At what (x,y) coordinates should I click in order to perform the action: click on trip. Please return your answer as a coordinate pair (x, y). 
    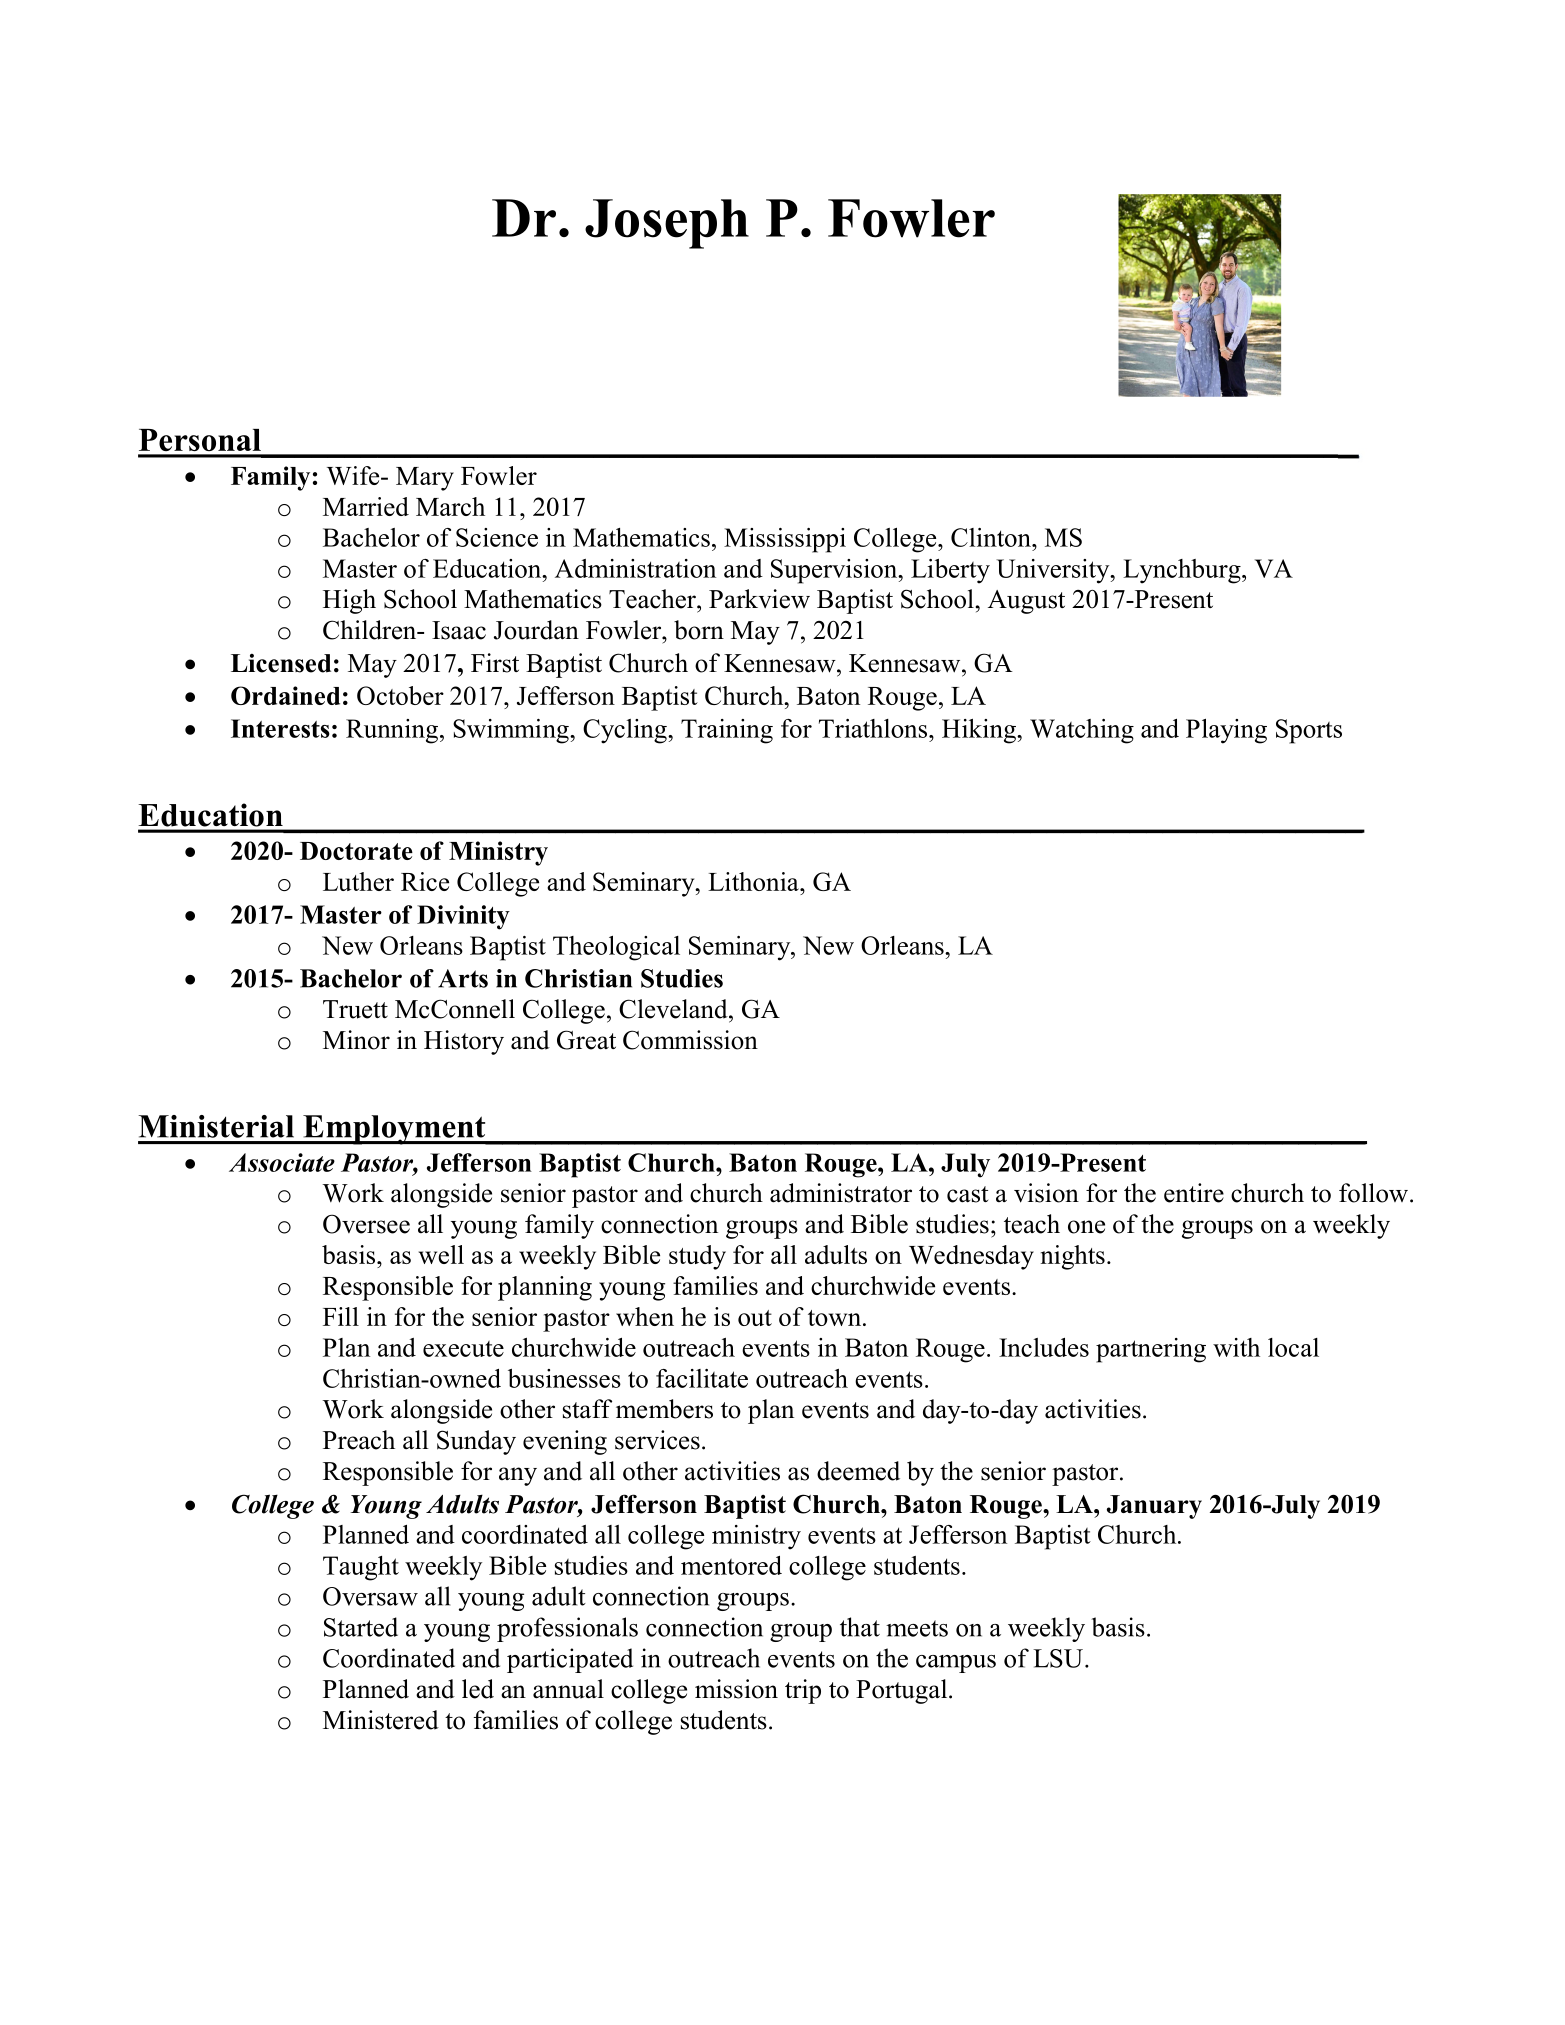
    Looking at the image, I should click on (803, 1691).
